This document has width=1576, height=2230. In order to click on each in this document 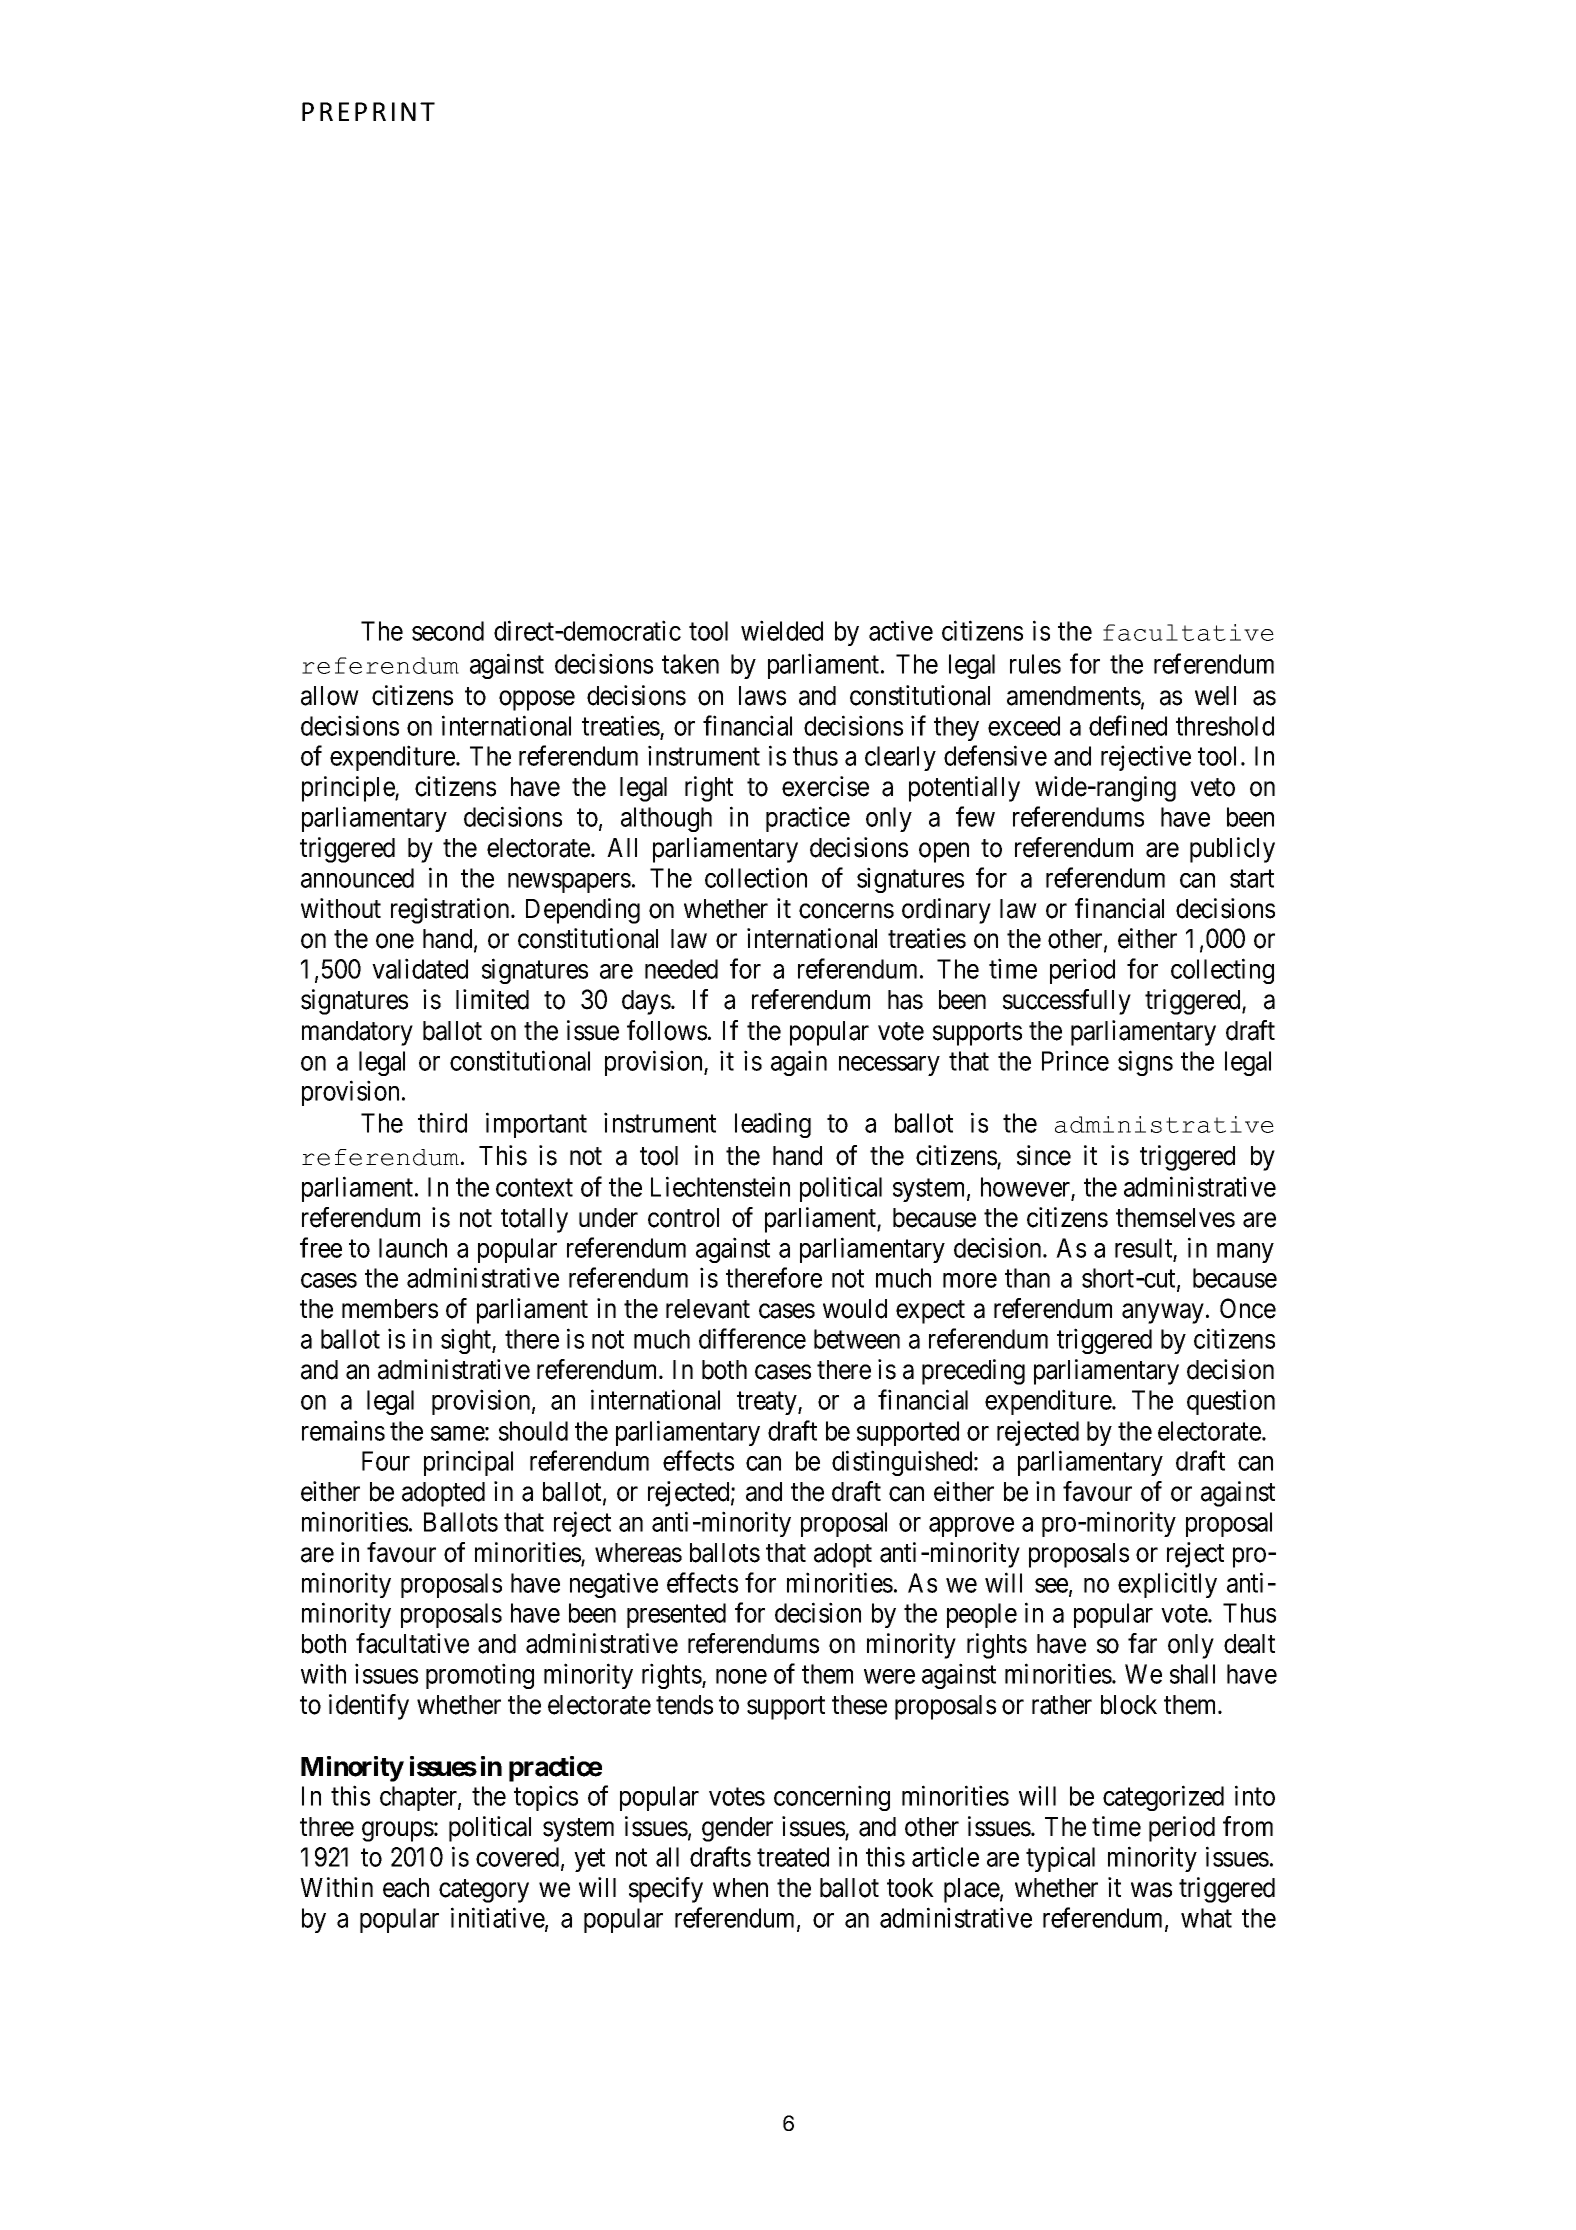, I will do `click(406, 1888)`.
